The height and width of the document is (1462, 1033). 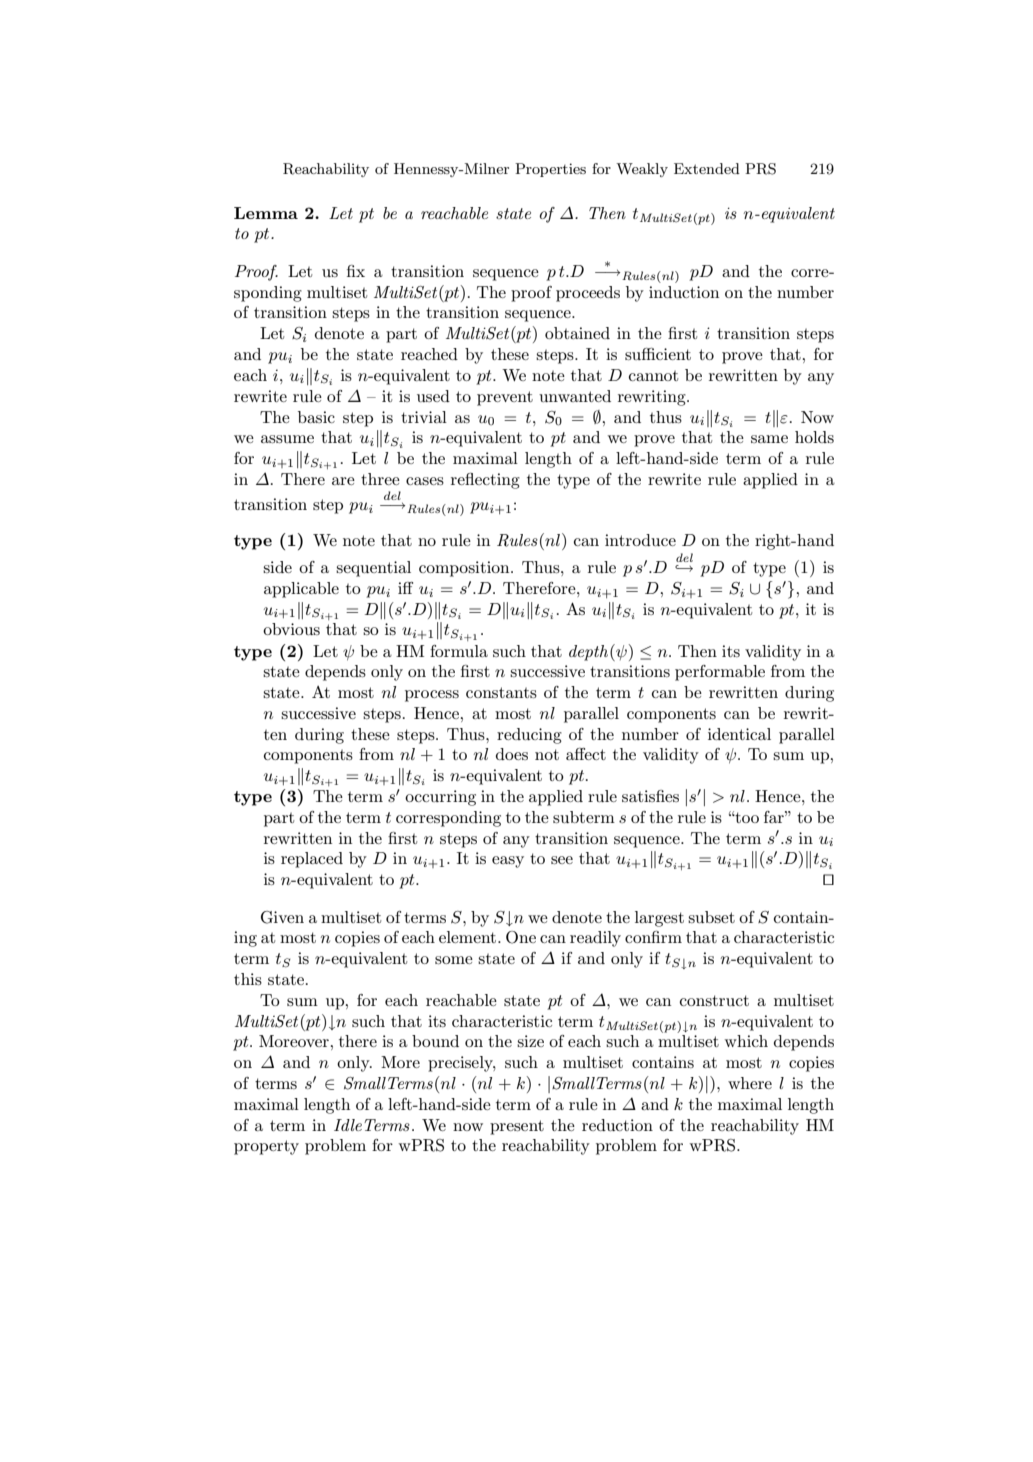 What do you see at coordinates (266, 1147) in the document?
I see `property` at bounding box center [266, 1147].
